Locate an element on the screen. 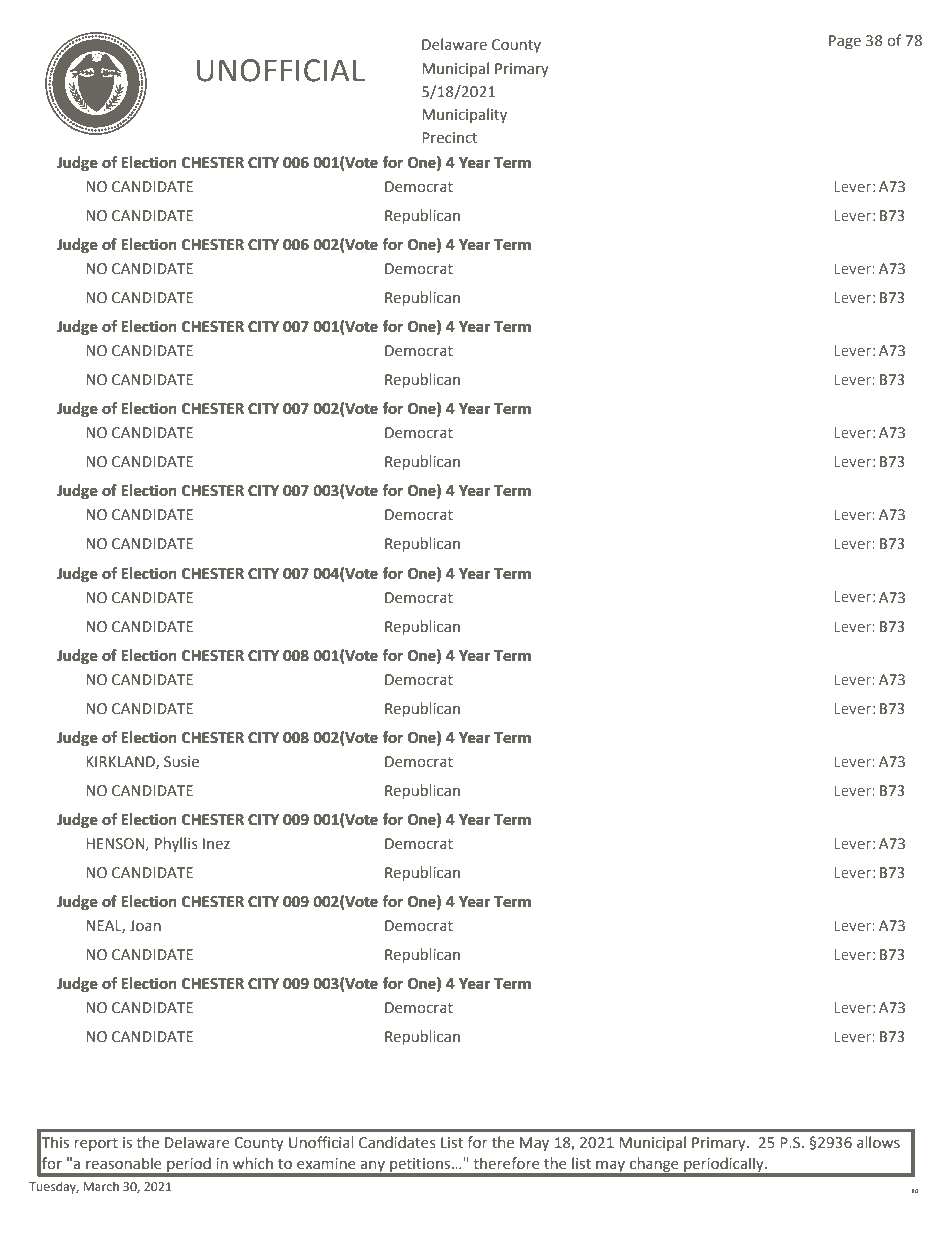 Image resolution: width=952 pixels, height=1233 pixels. Page is located at coordinates (845, 42).
